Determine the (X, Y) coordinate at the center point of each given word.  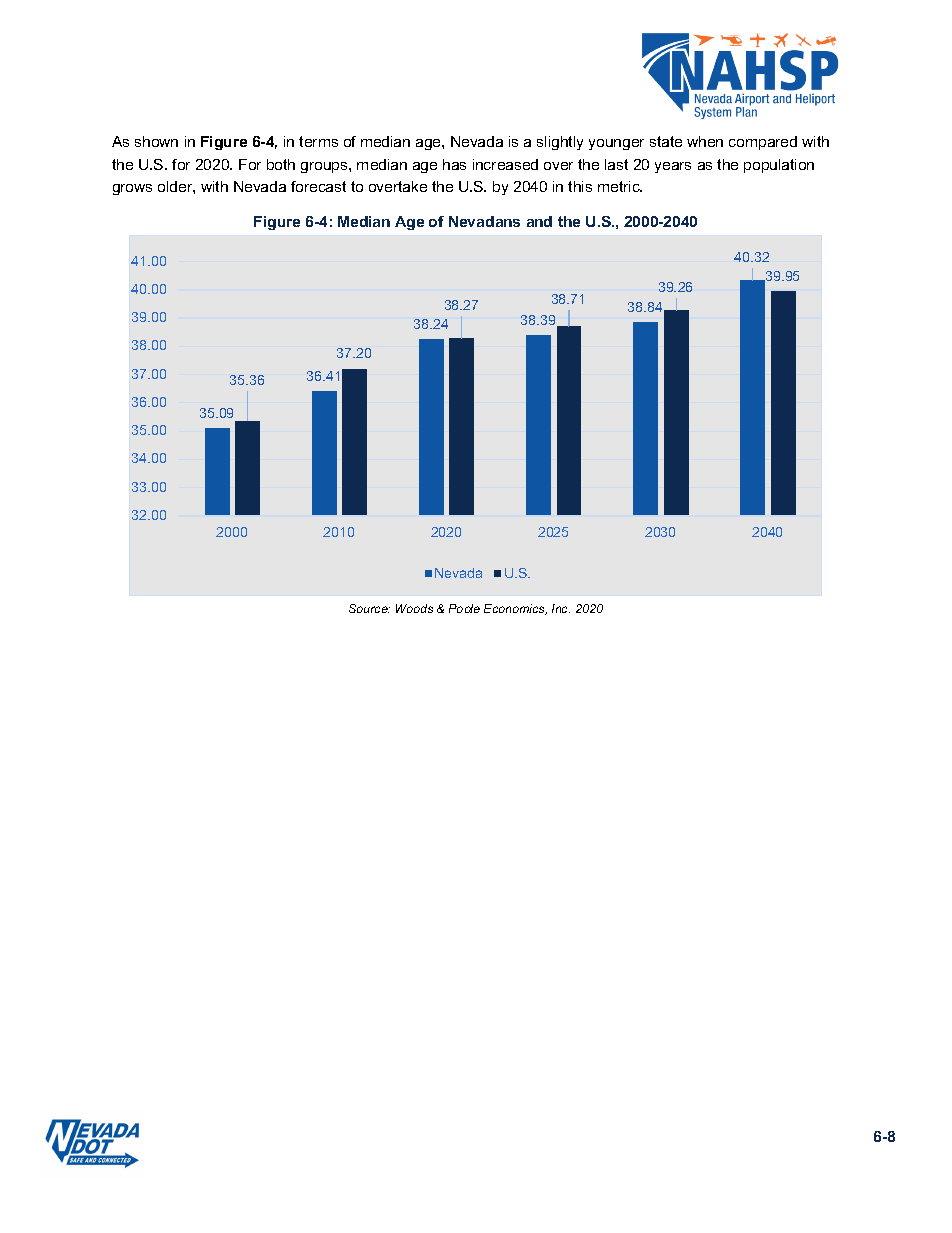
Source (369, 608)
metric (620, 186)
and (539, 221)
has (454, 164)
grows (132, 189)
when (705, 141)
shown (156, 141)
